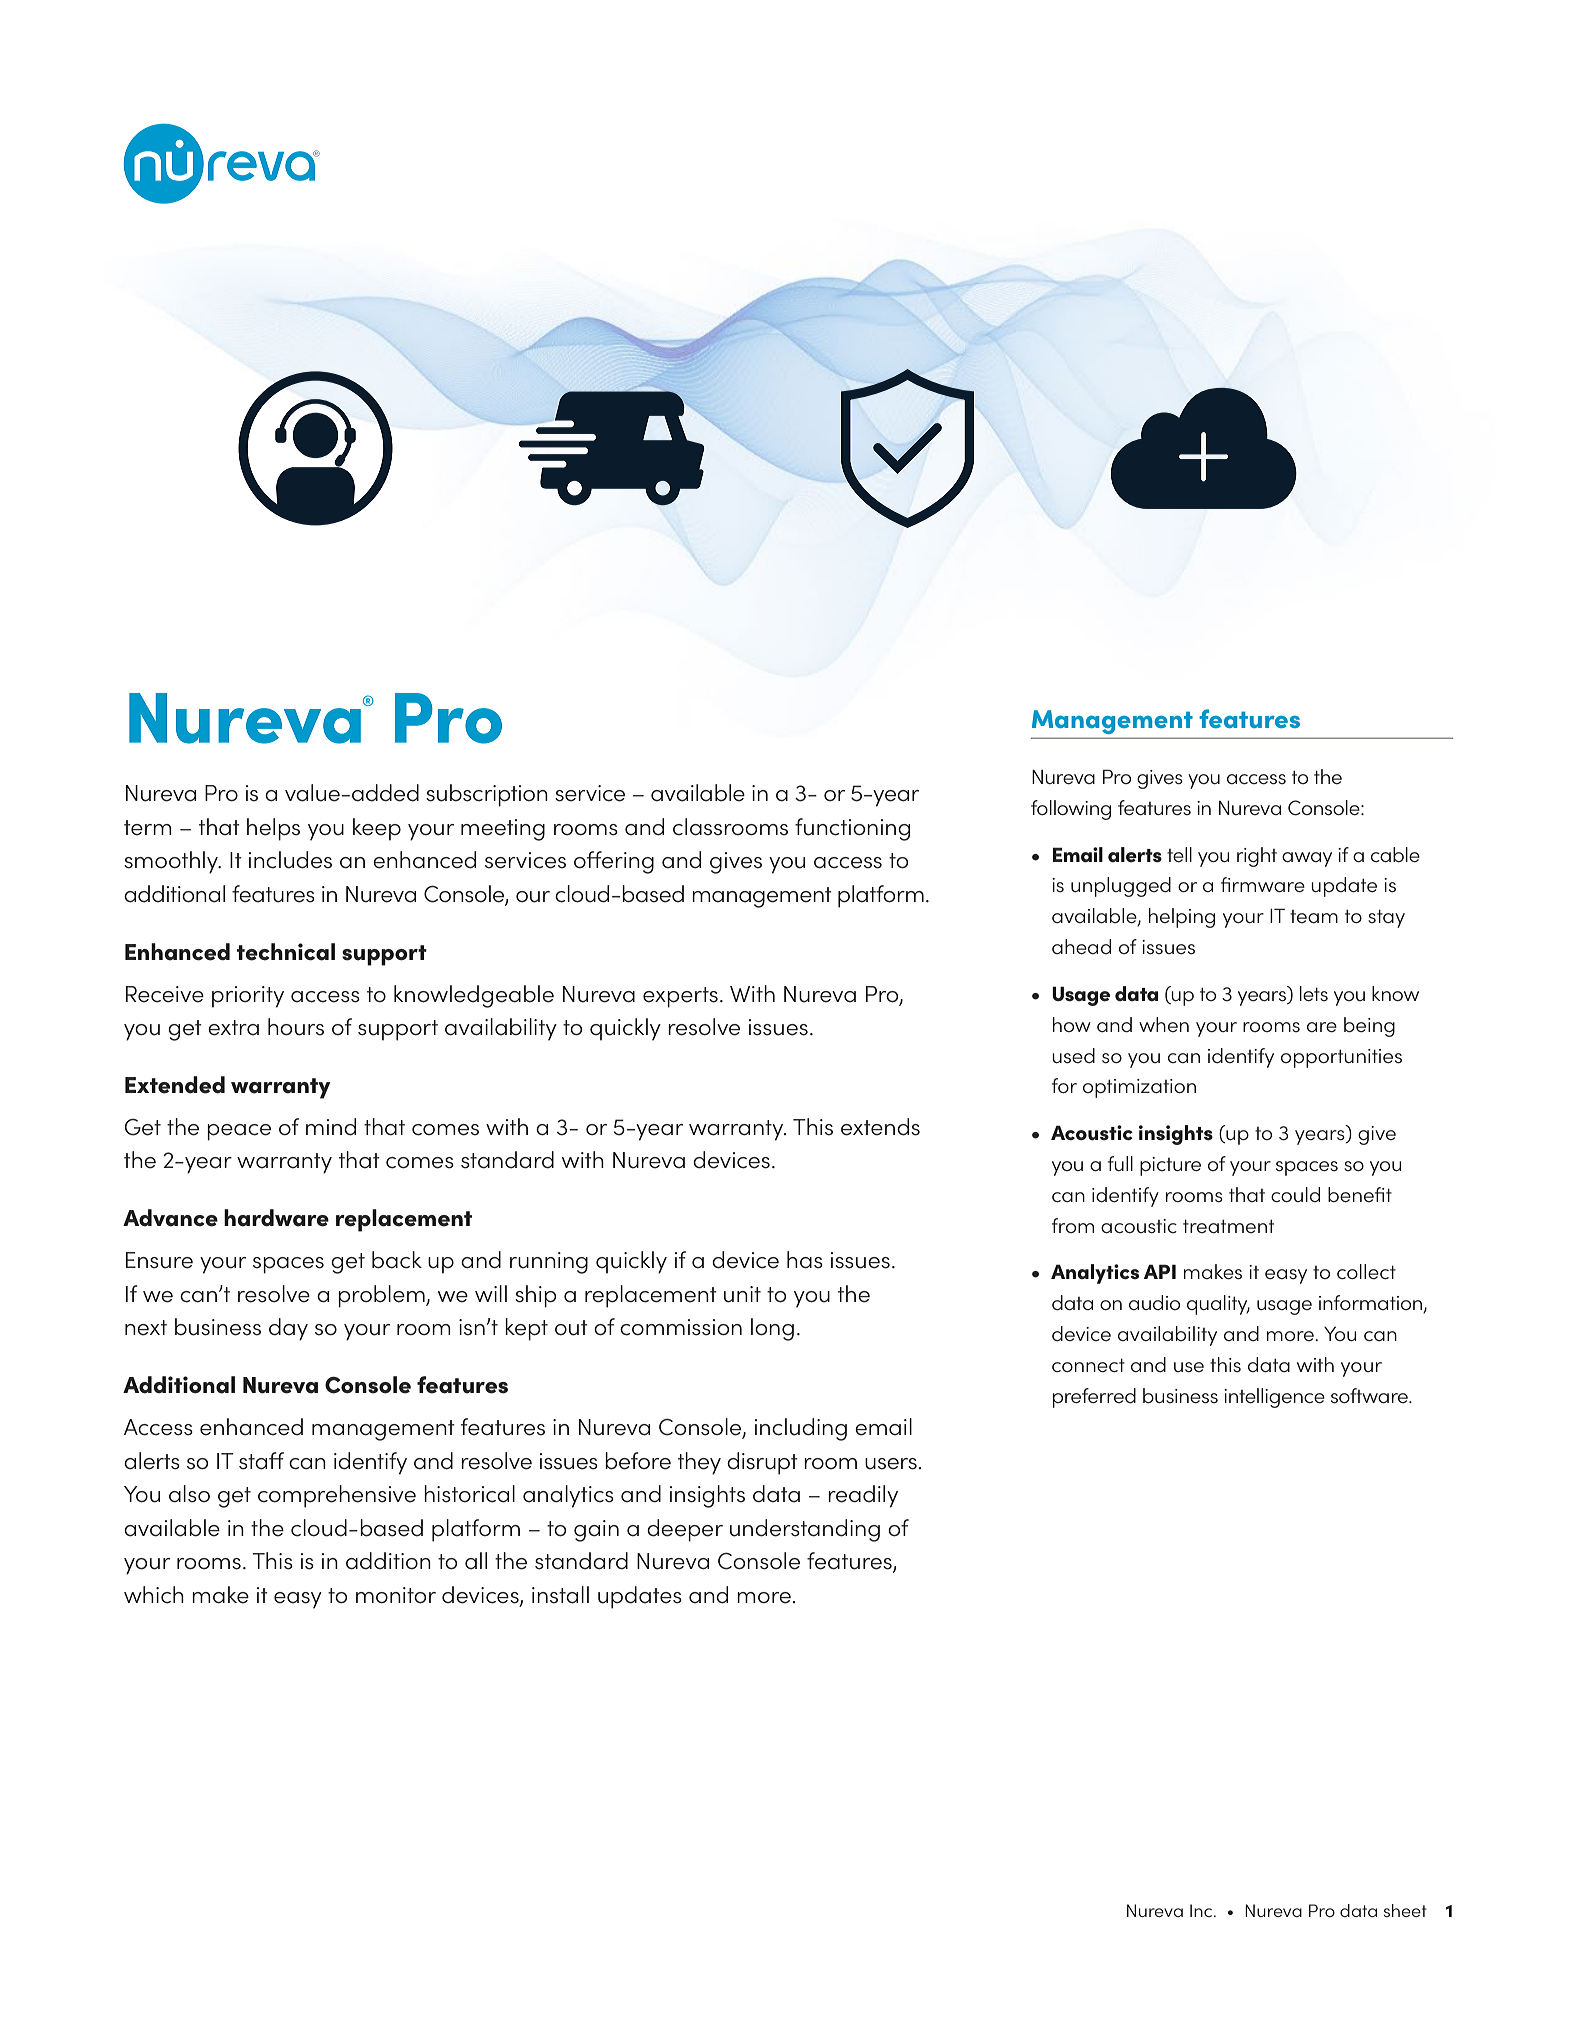 The width and height of the screenshot is (1577, 2041). What do you see at coordinates (273, 829) in the screenshot?
I see `helps` at bounding box center [273, 829].
